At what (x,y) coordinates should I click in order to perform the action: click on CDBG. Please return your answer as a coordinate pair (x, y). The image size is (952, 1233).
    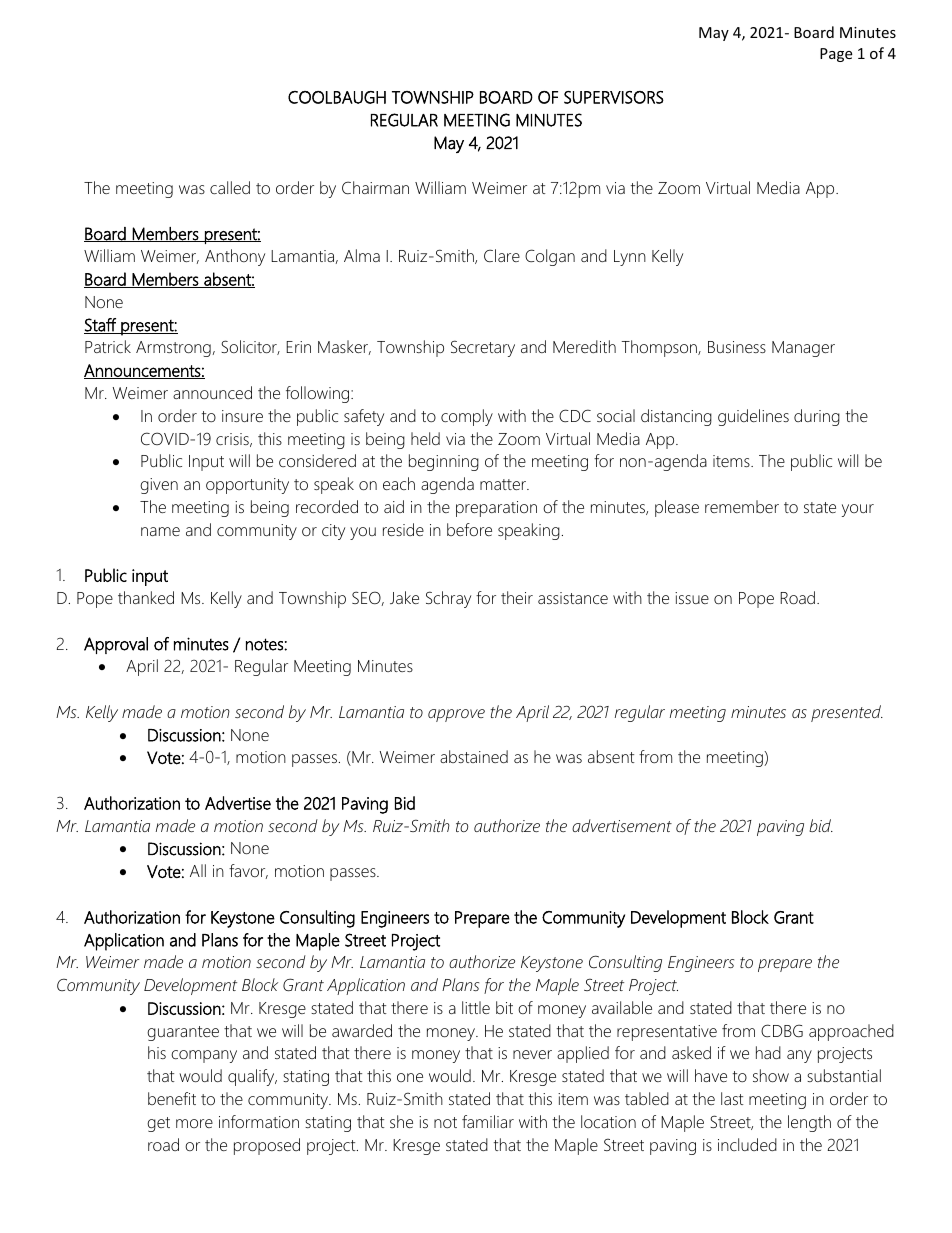
    Looking at the image, I should click on (782, 1030).
